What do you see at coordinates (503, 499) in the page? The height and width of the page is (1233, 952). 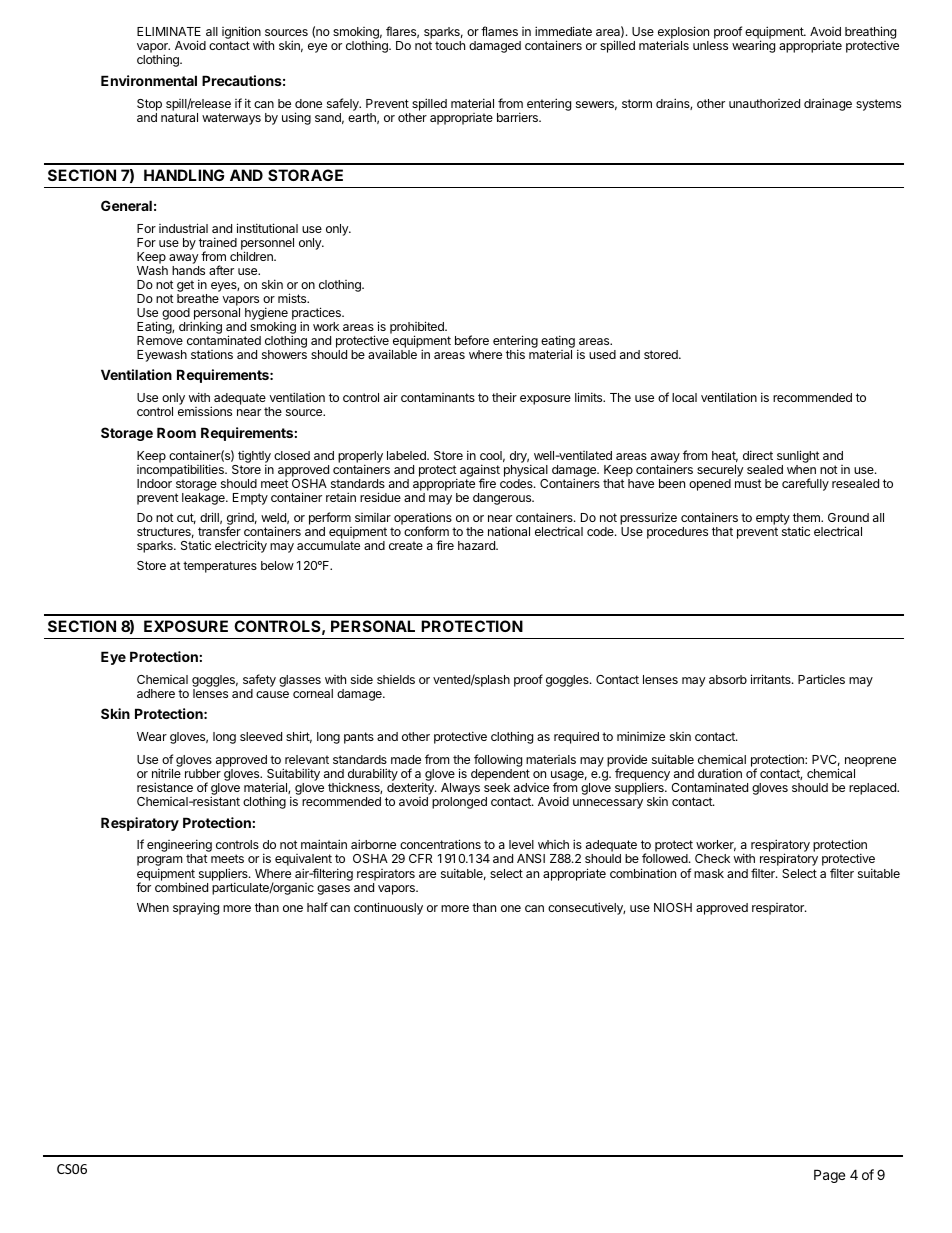 I see `dangerous` at bounding box center [503, 499].
